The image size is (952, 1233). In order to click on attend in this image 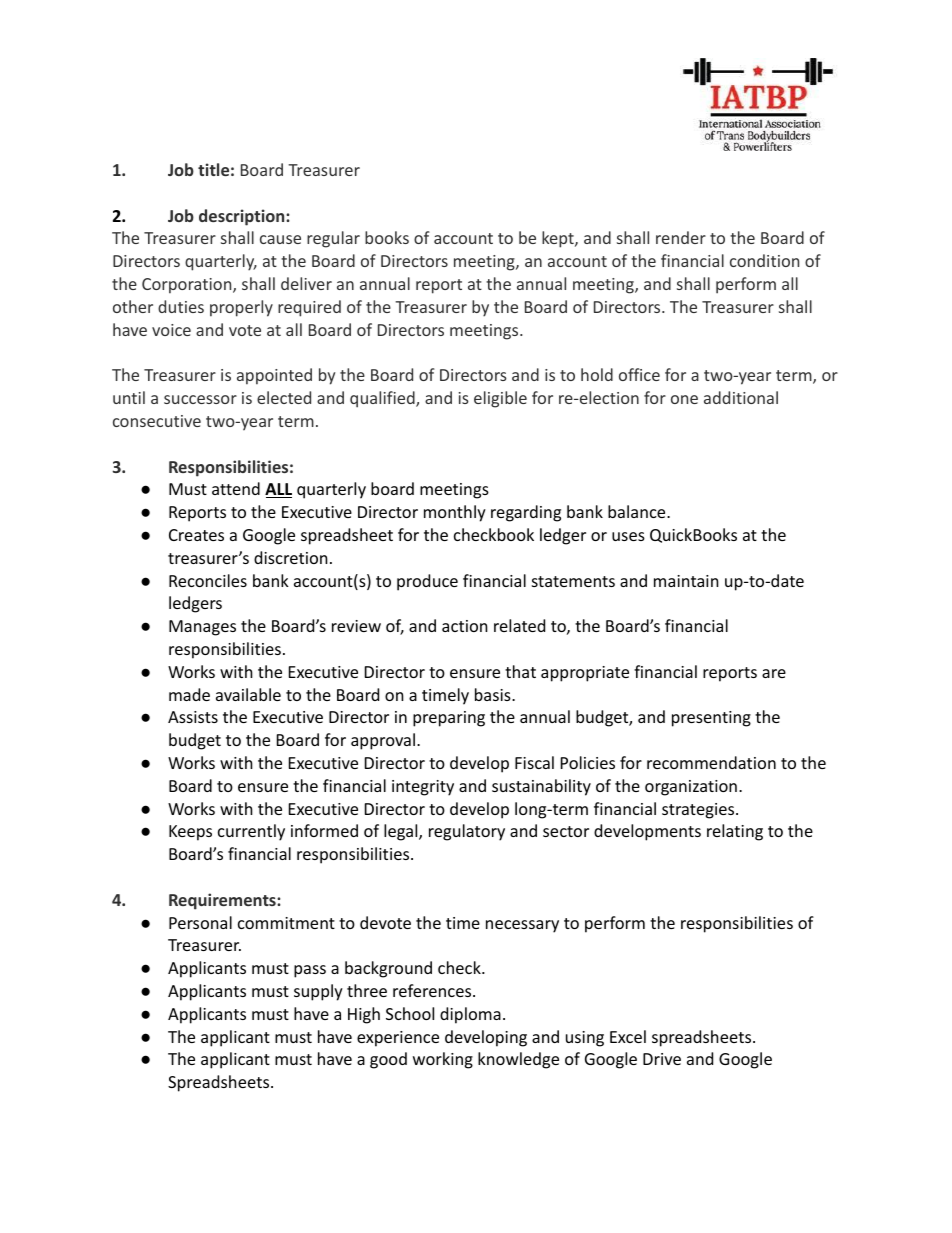, I will do `click(236, 488)`.
